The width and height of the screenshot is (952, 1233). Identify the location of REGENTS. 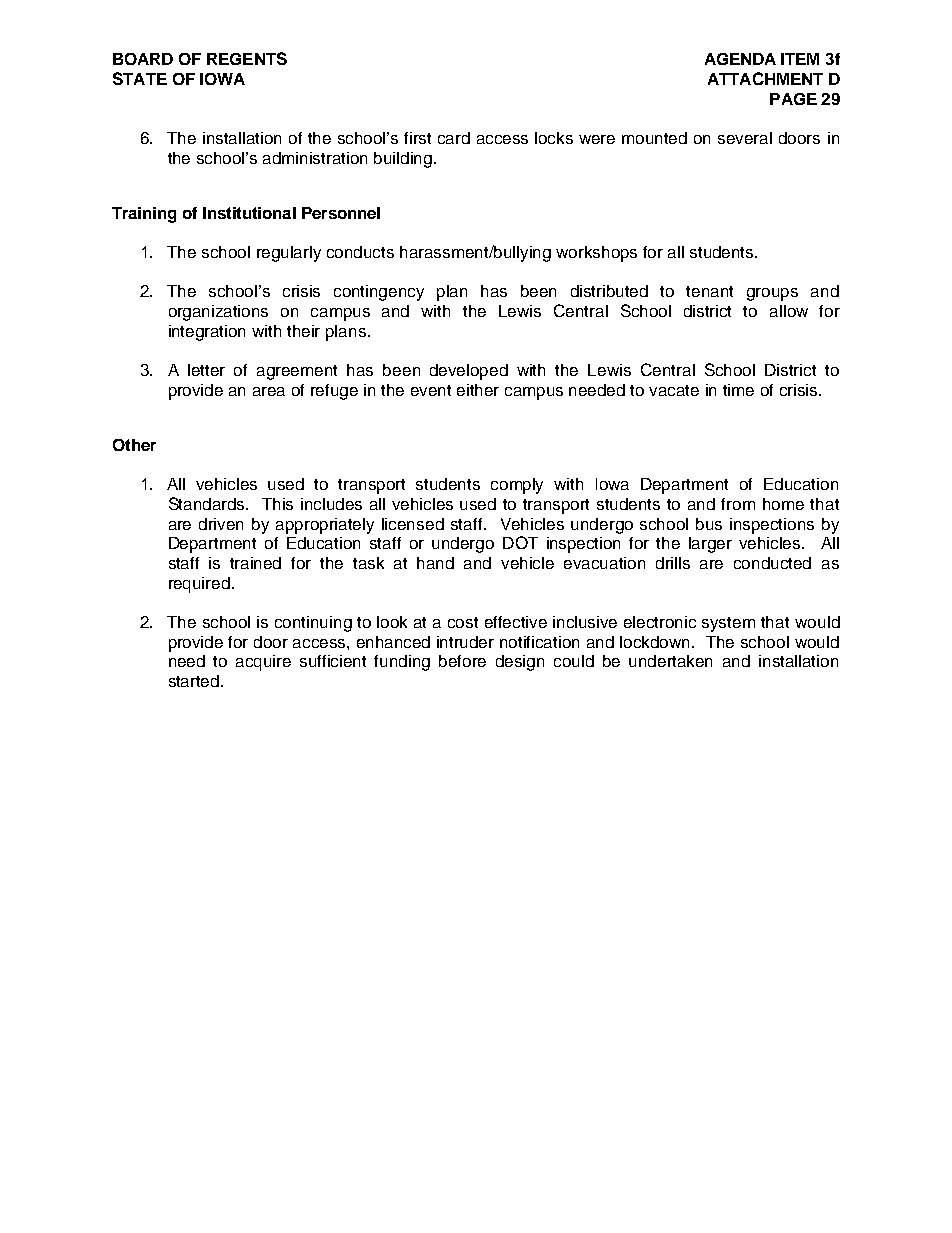
(247, 58).
